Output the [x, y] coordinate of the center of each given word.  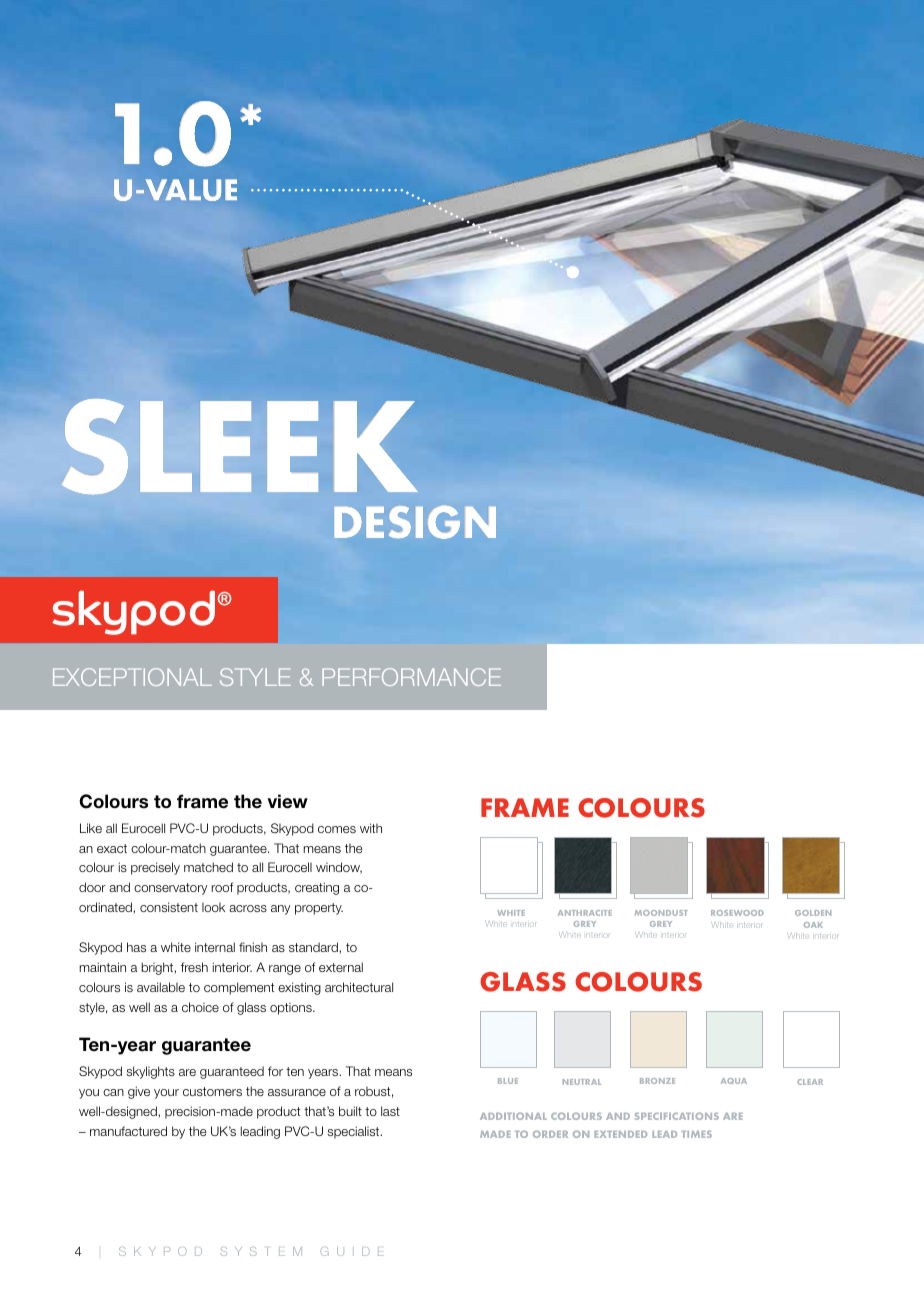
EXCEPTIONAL [132, 677]
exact [112, 848]
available [161, 987]
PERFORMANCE [411, 677]
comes [337, 829]
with [371, 828]
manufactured [128, 1131]
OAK [813, 925]
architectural [359, 987]
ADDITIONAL [513, 1116]
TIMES [696, 1134]
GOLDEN [813, 913]
